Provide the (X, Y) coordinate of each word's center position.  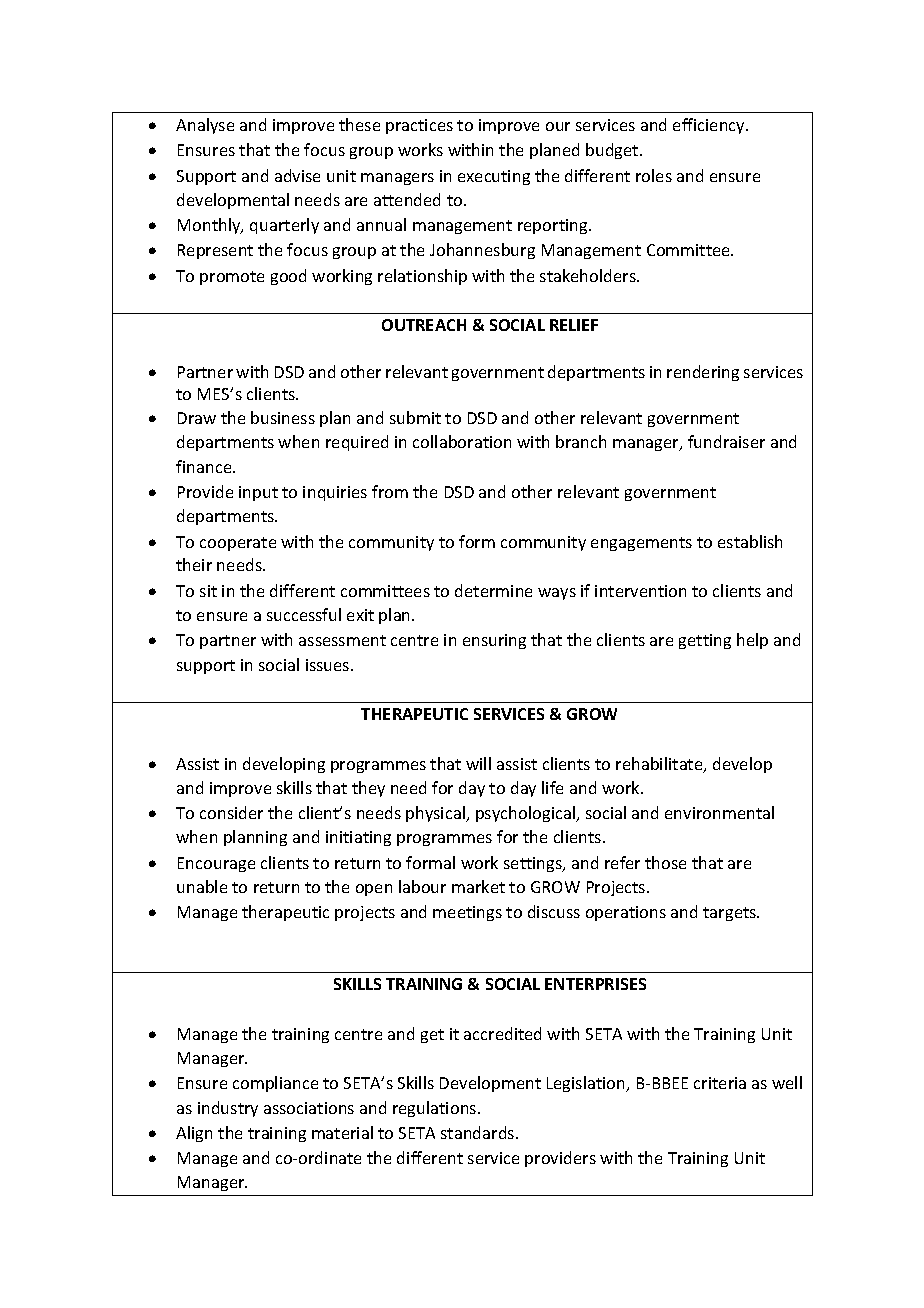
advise (297, 175)
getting (705, 641)
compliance (275, 1084)
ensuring (494, 641)
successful (304, 614)
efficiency (710, 126)
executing (494, 177)
